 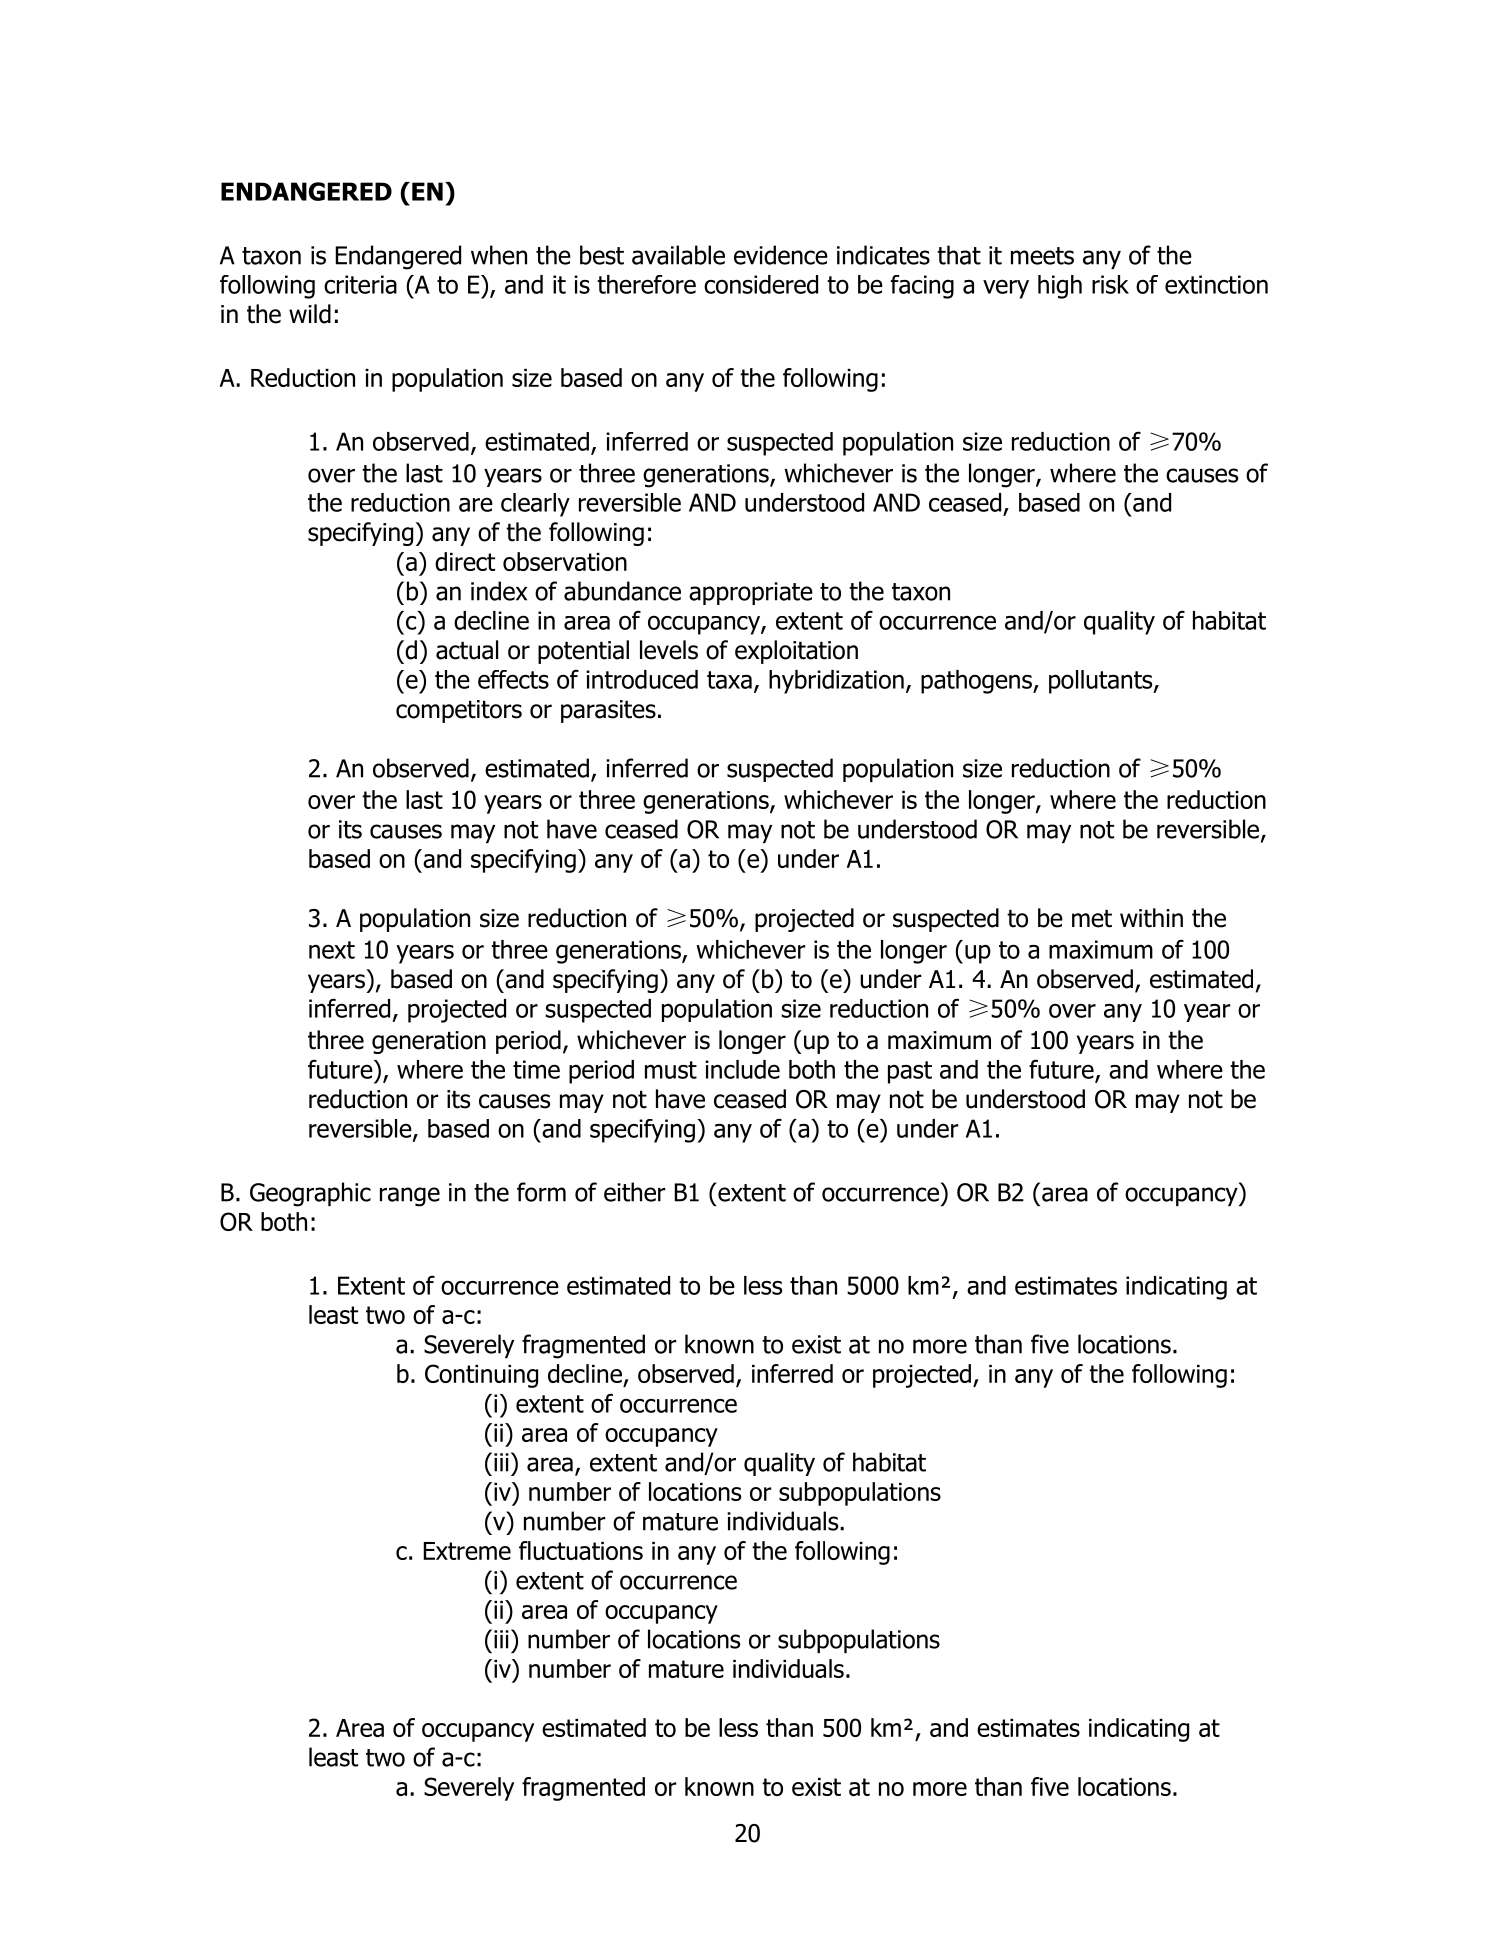 I want to click on risk, so click(x=1110, y=284).
